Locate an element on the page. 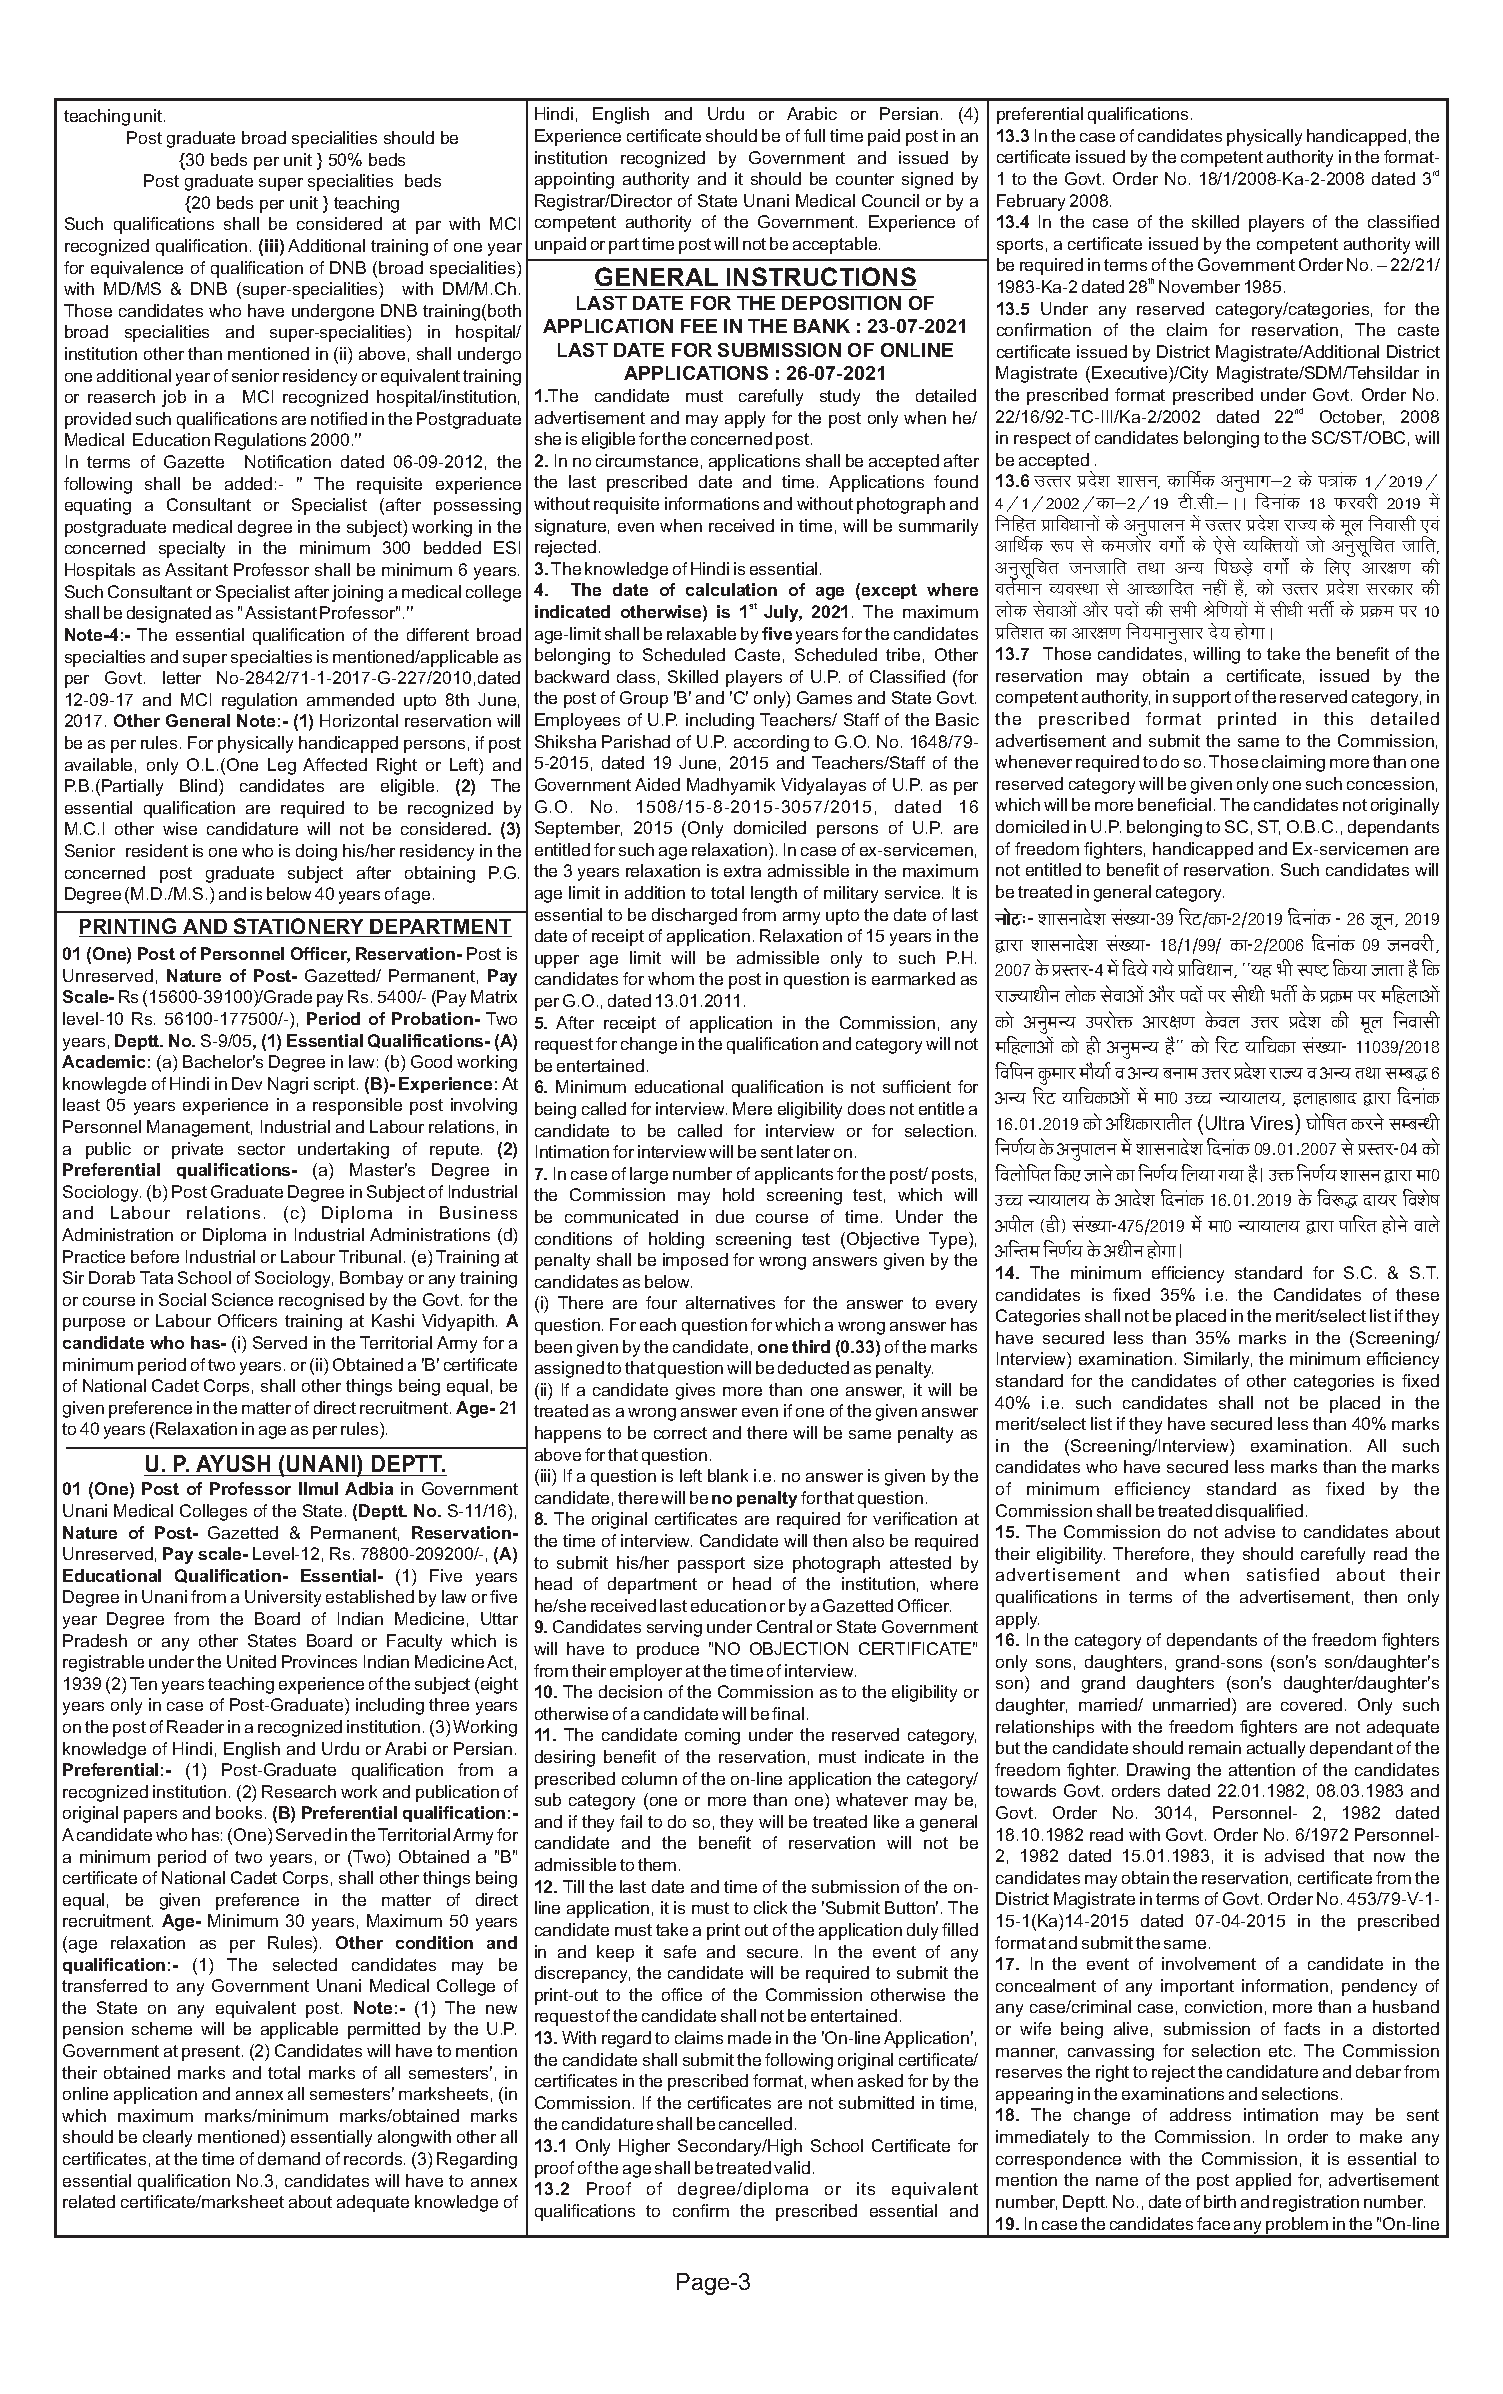  INSTRUCTIONS is located at coordinates (821, 276).
